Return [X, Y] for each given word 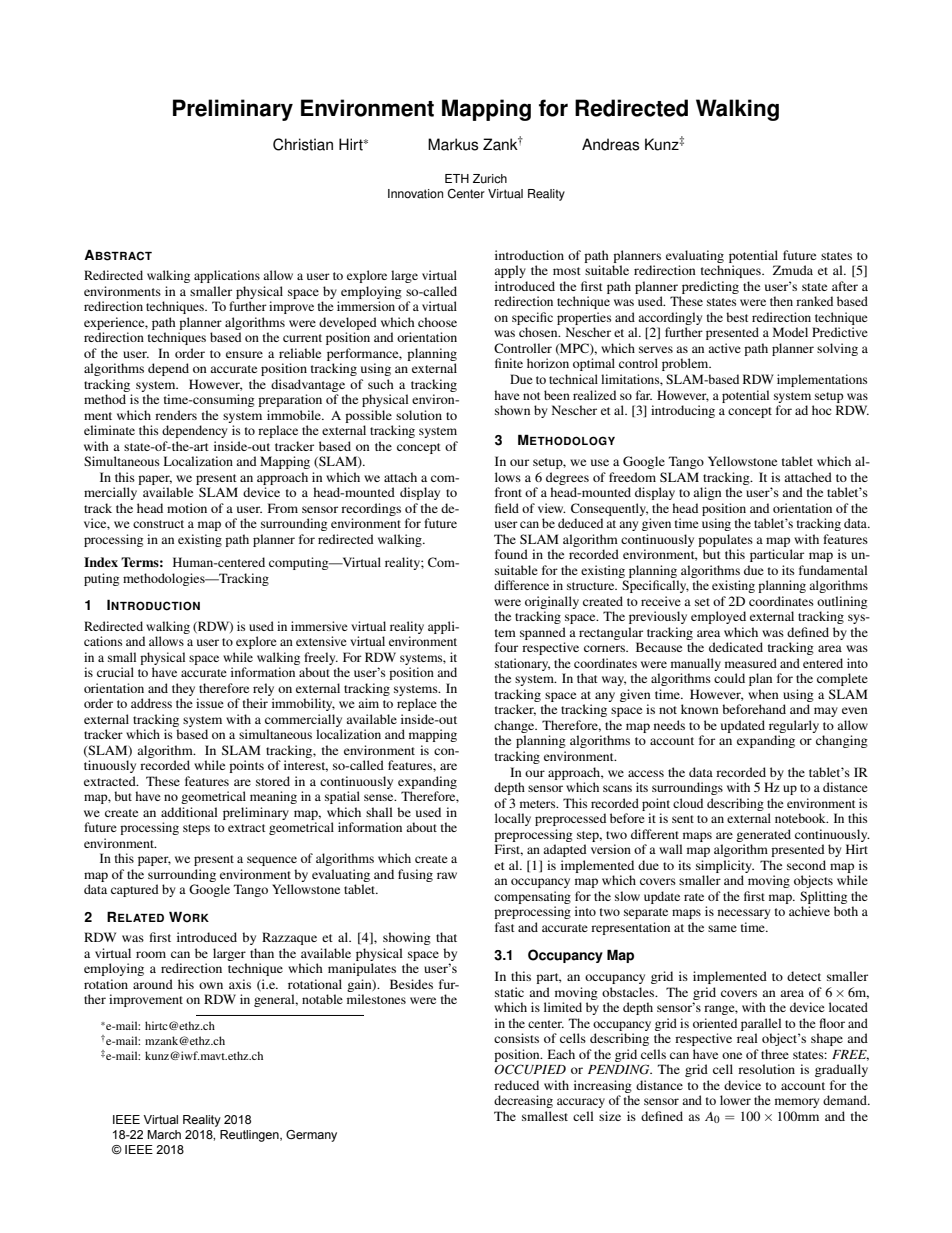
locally [513, 819]
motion [187, 508]
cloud [688, 803]
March [164, 1134]
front [508, 492]
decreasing [523, 1101]
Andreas [610, 144]
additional [189, 812]
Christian [303, 144]
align [707, 493]
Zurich [490, 179]
